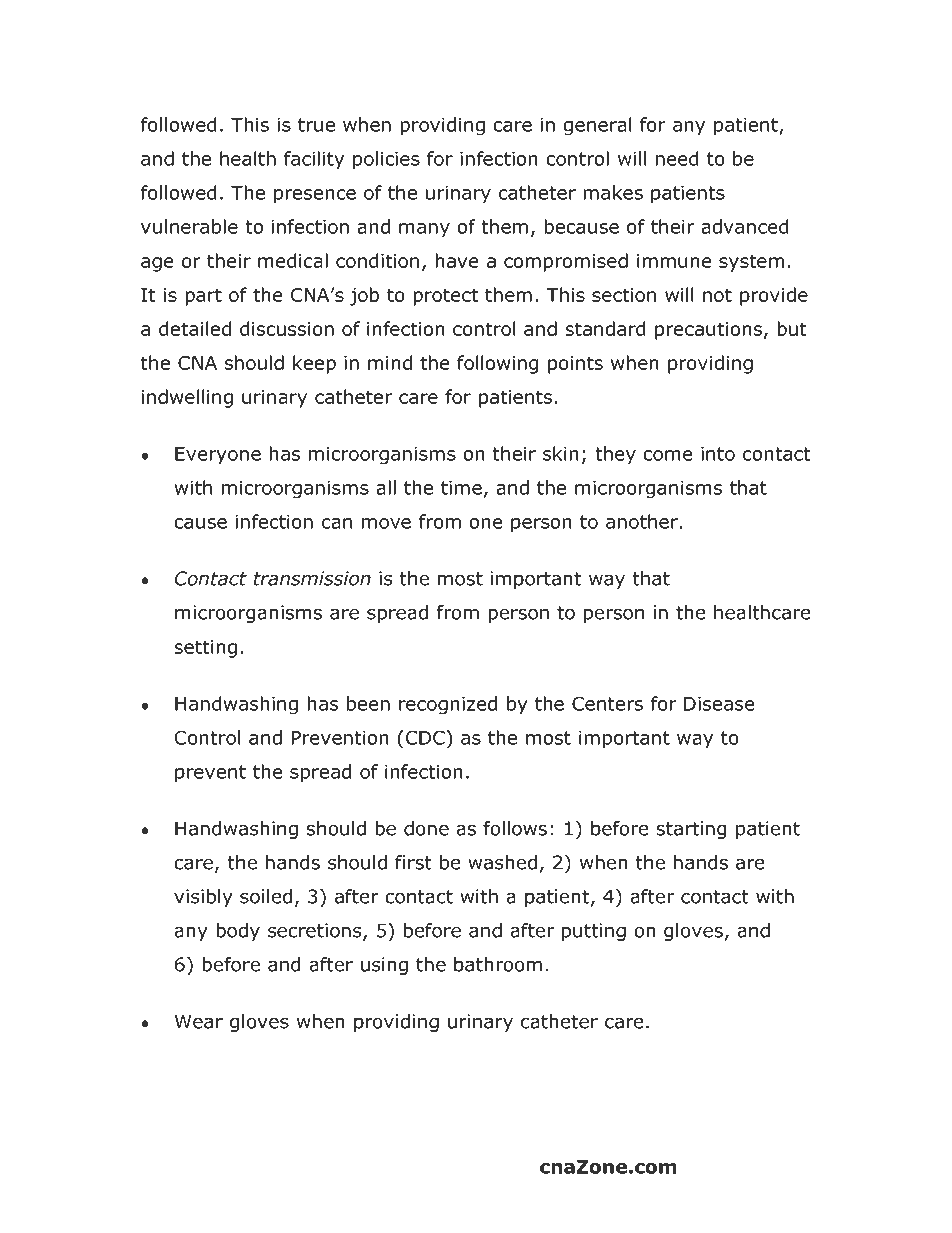  I want to click on transmission, so click(312, 578).
